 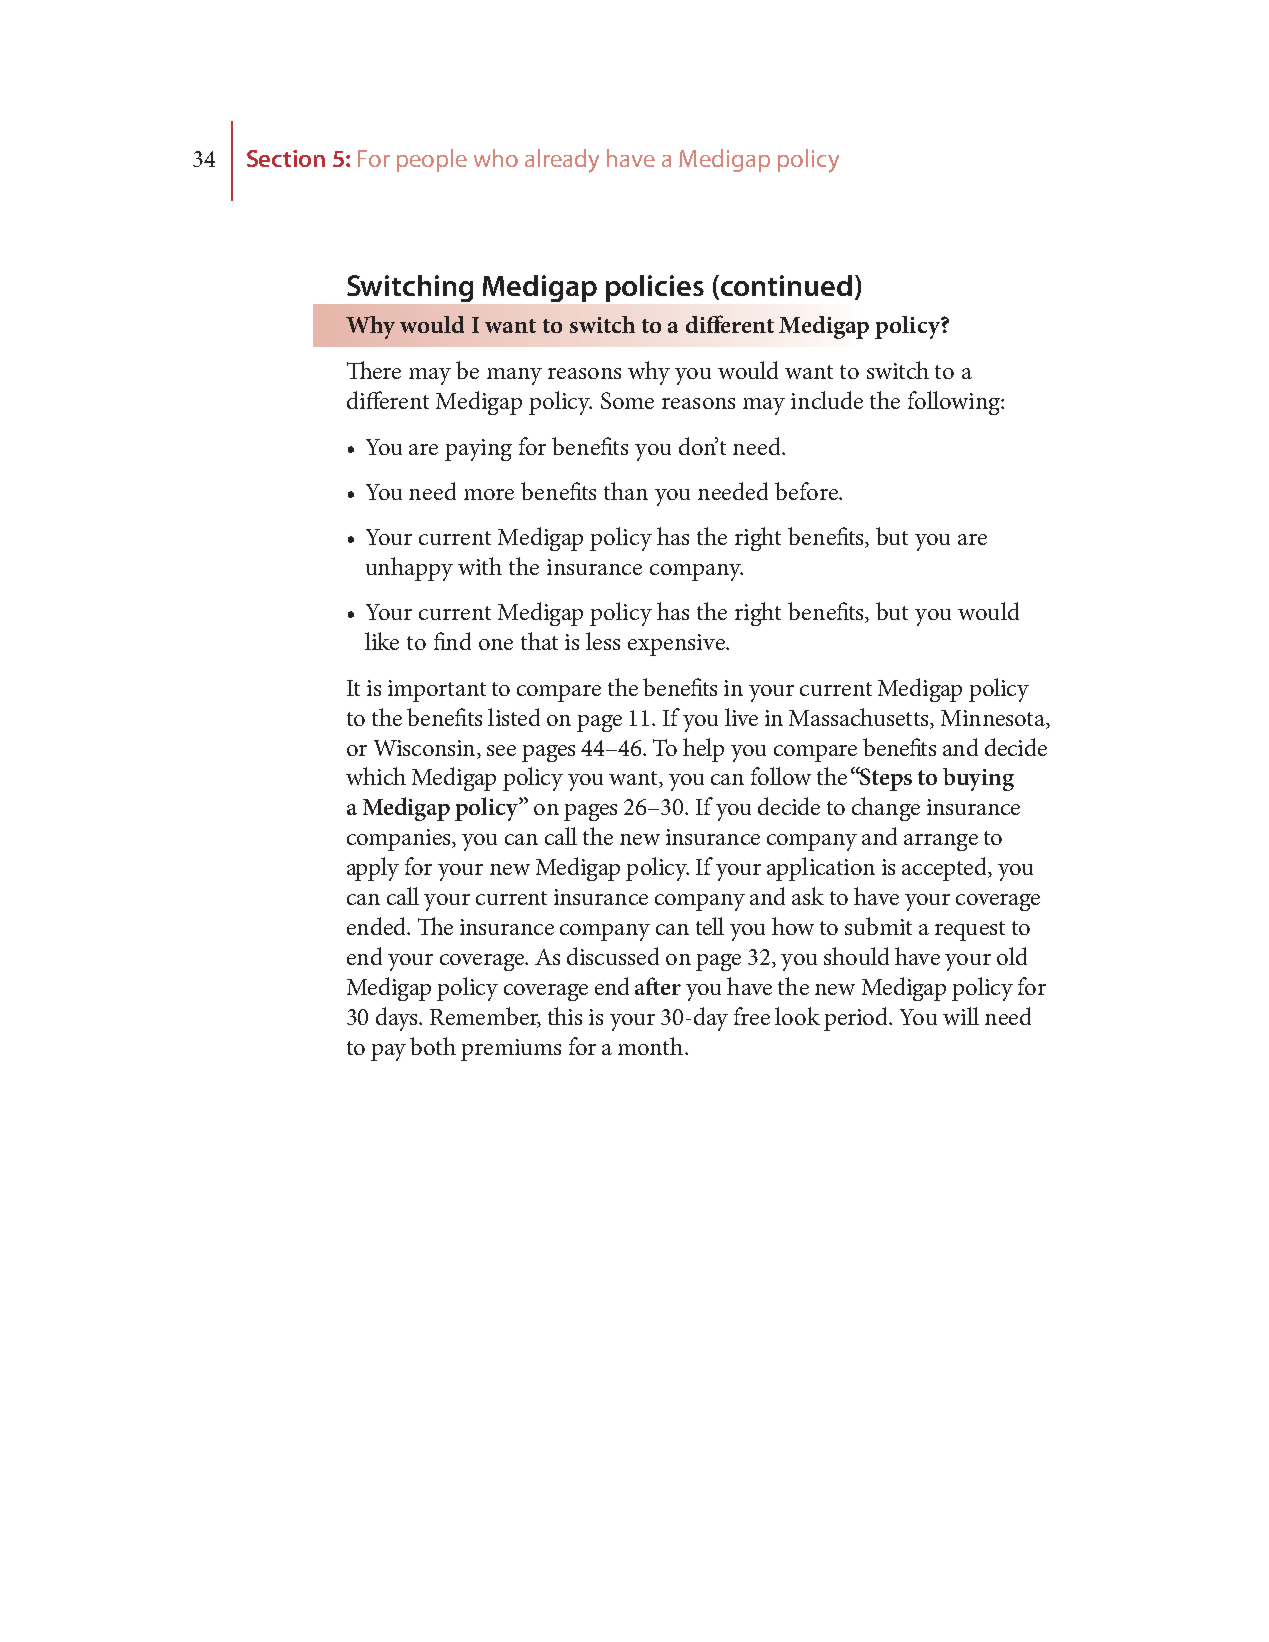 What do you see at coordinates (398, 1019) in the page?
I see `days` at bounding box center [398, 1019].
